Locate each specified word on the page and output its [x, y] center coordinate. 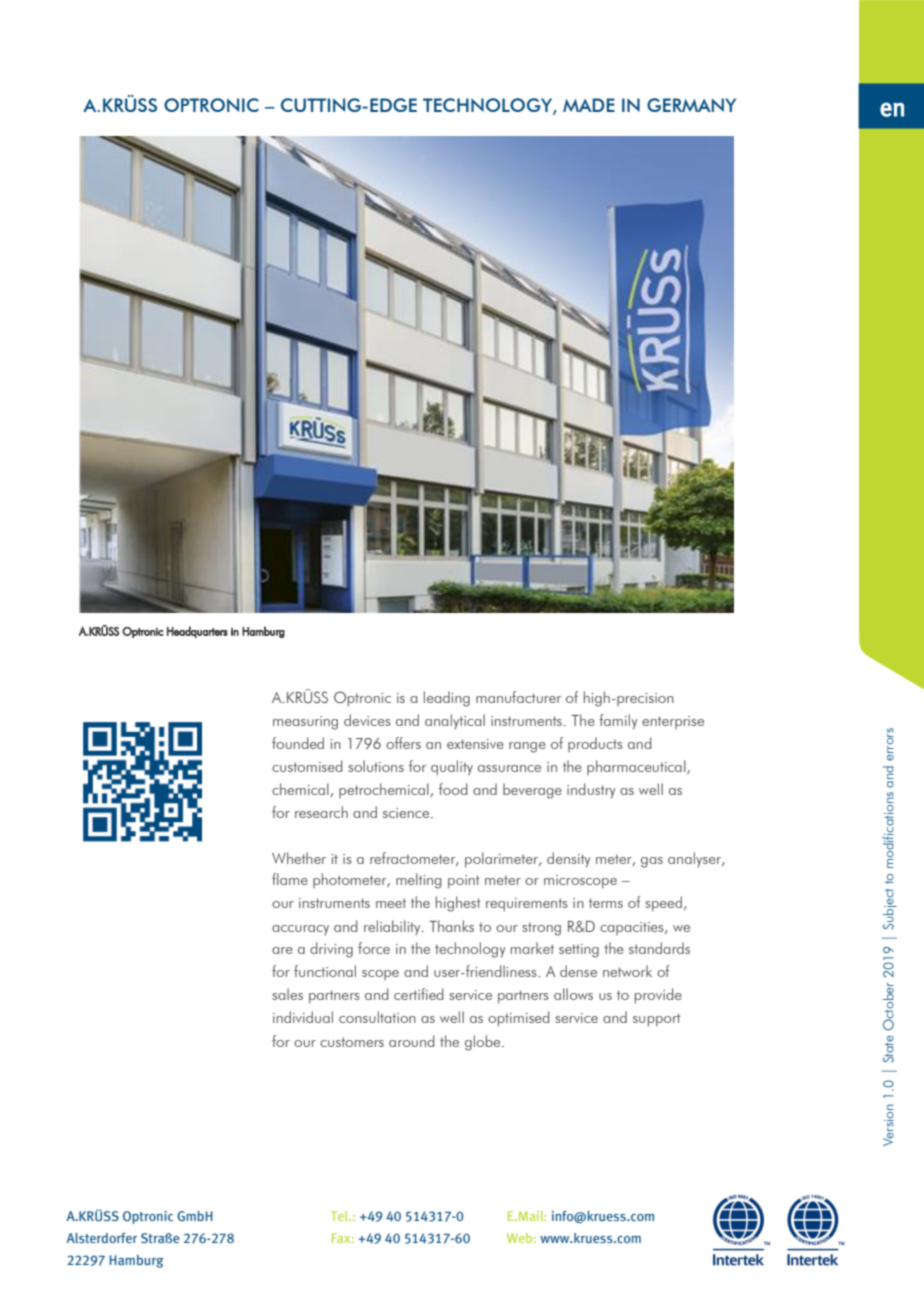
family [618, 722]
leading [447, 699]
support [657, 1020]
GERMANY [691, 105]
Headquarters [197, 632]
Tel [340, 1216]
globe [484, 1043]
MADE [589, 105]
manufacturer [519, 697]
